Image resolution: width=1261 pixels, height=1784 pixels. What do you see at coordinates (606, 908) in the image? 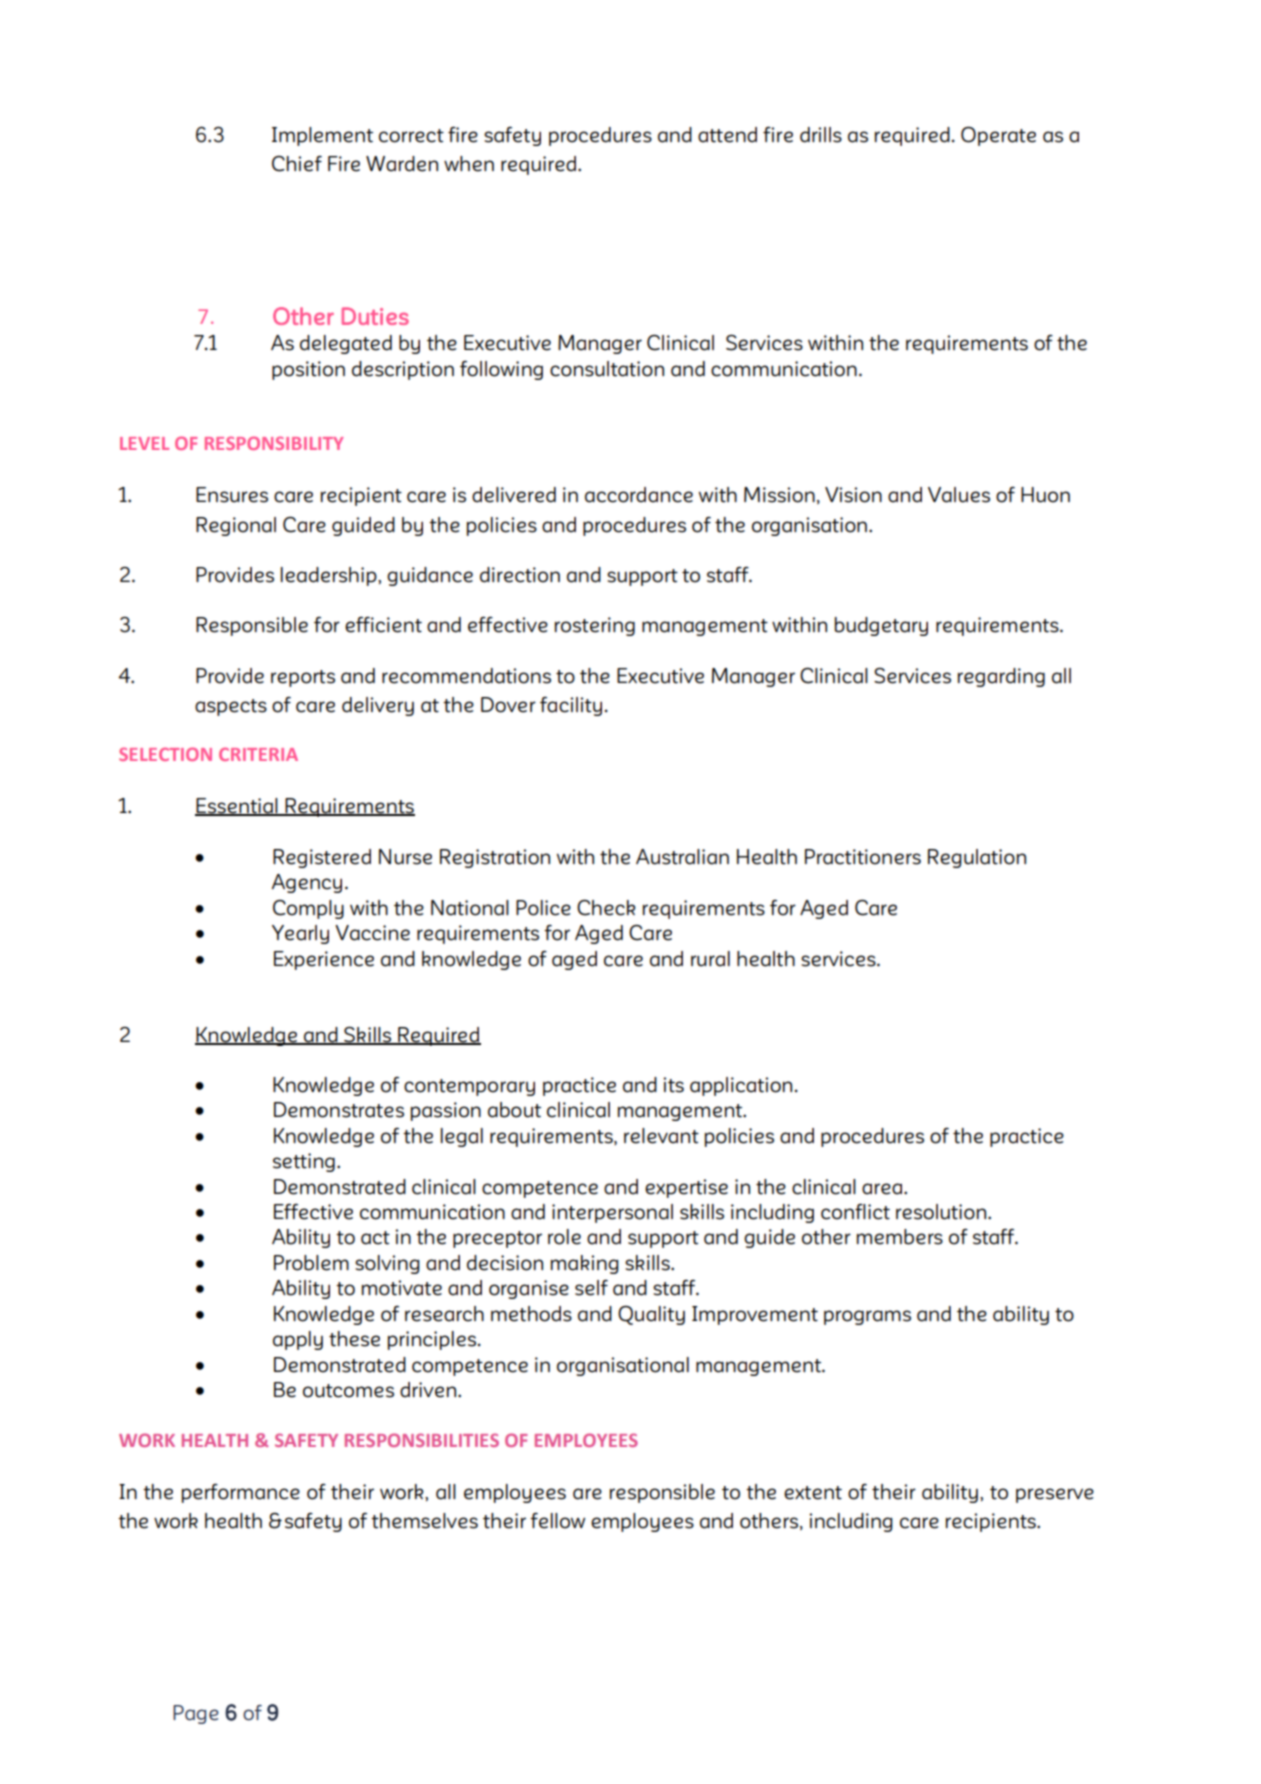
I see `Check` at bounding box center [606, 908].
